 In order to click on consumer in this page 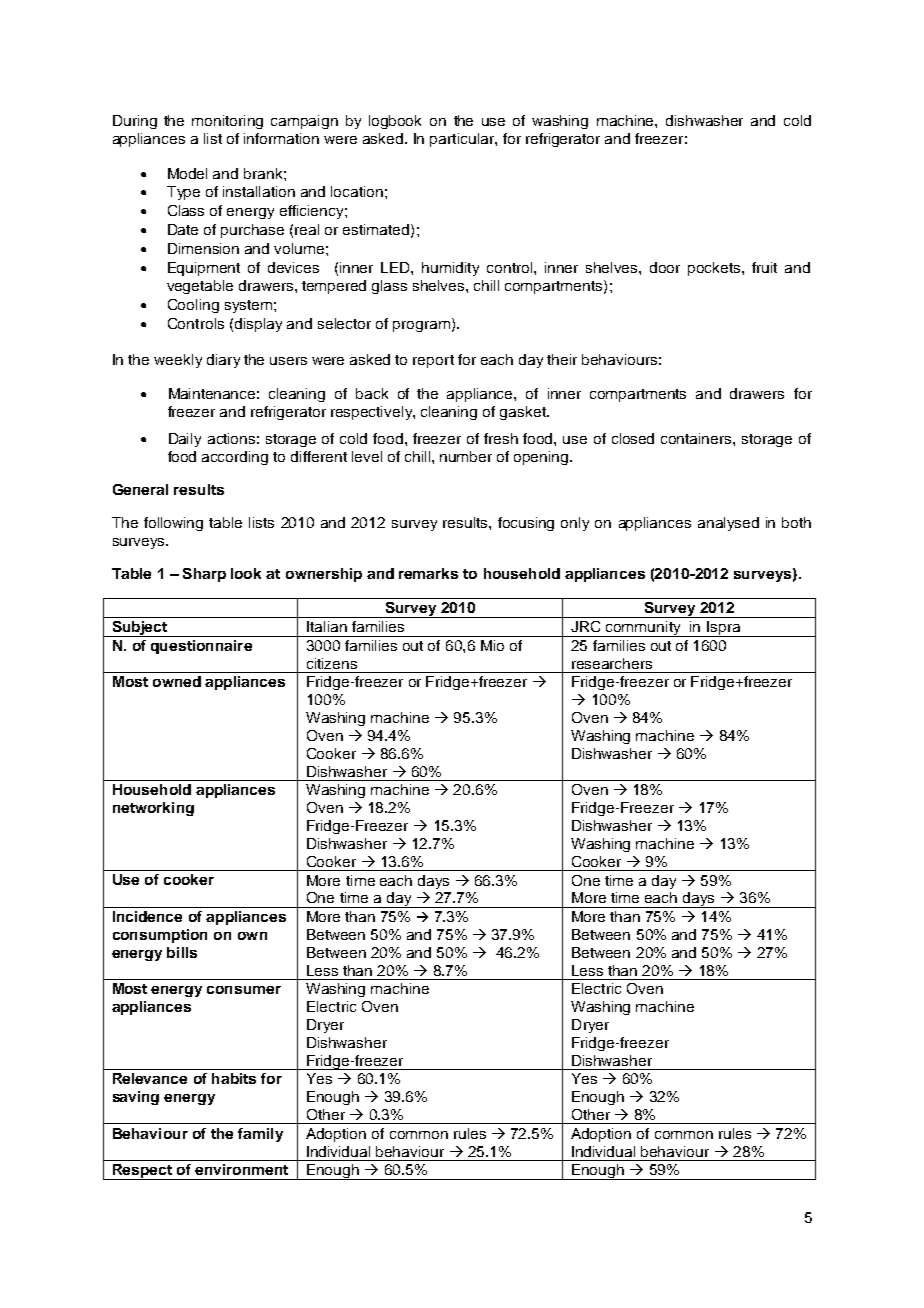, I will do `click(244, 990)`.
